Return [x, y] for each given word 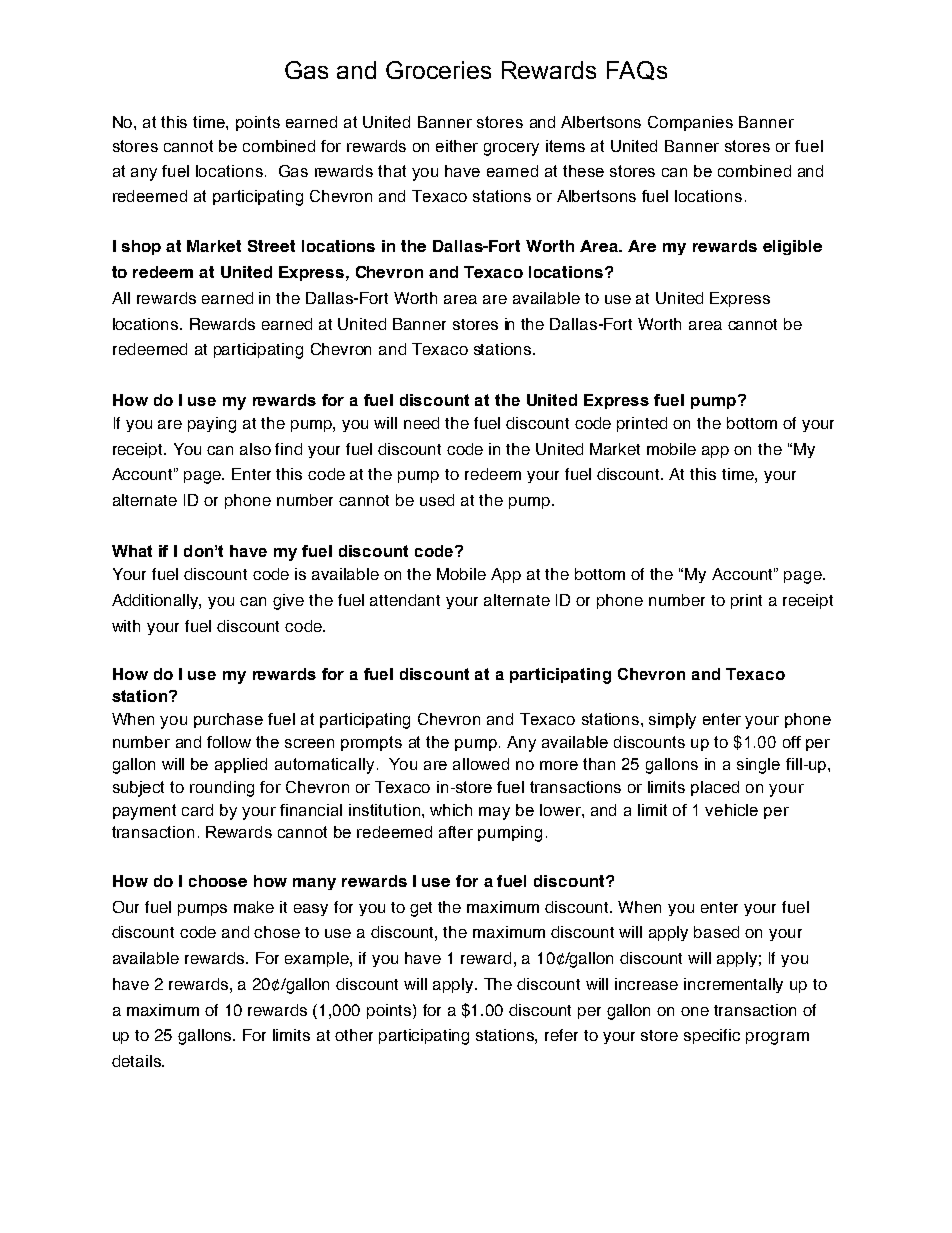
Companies [690, 123]
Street [271, 246]
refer [561, 1035]
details [137, 1061]
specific [712, 1036]
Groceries [438, 70]
